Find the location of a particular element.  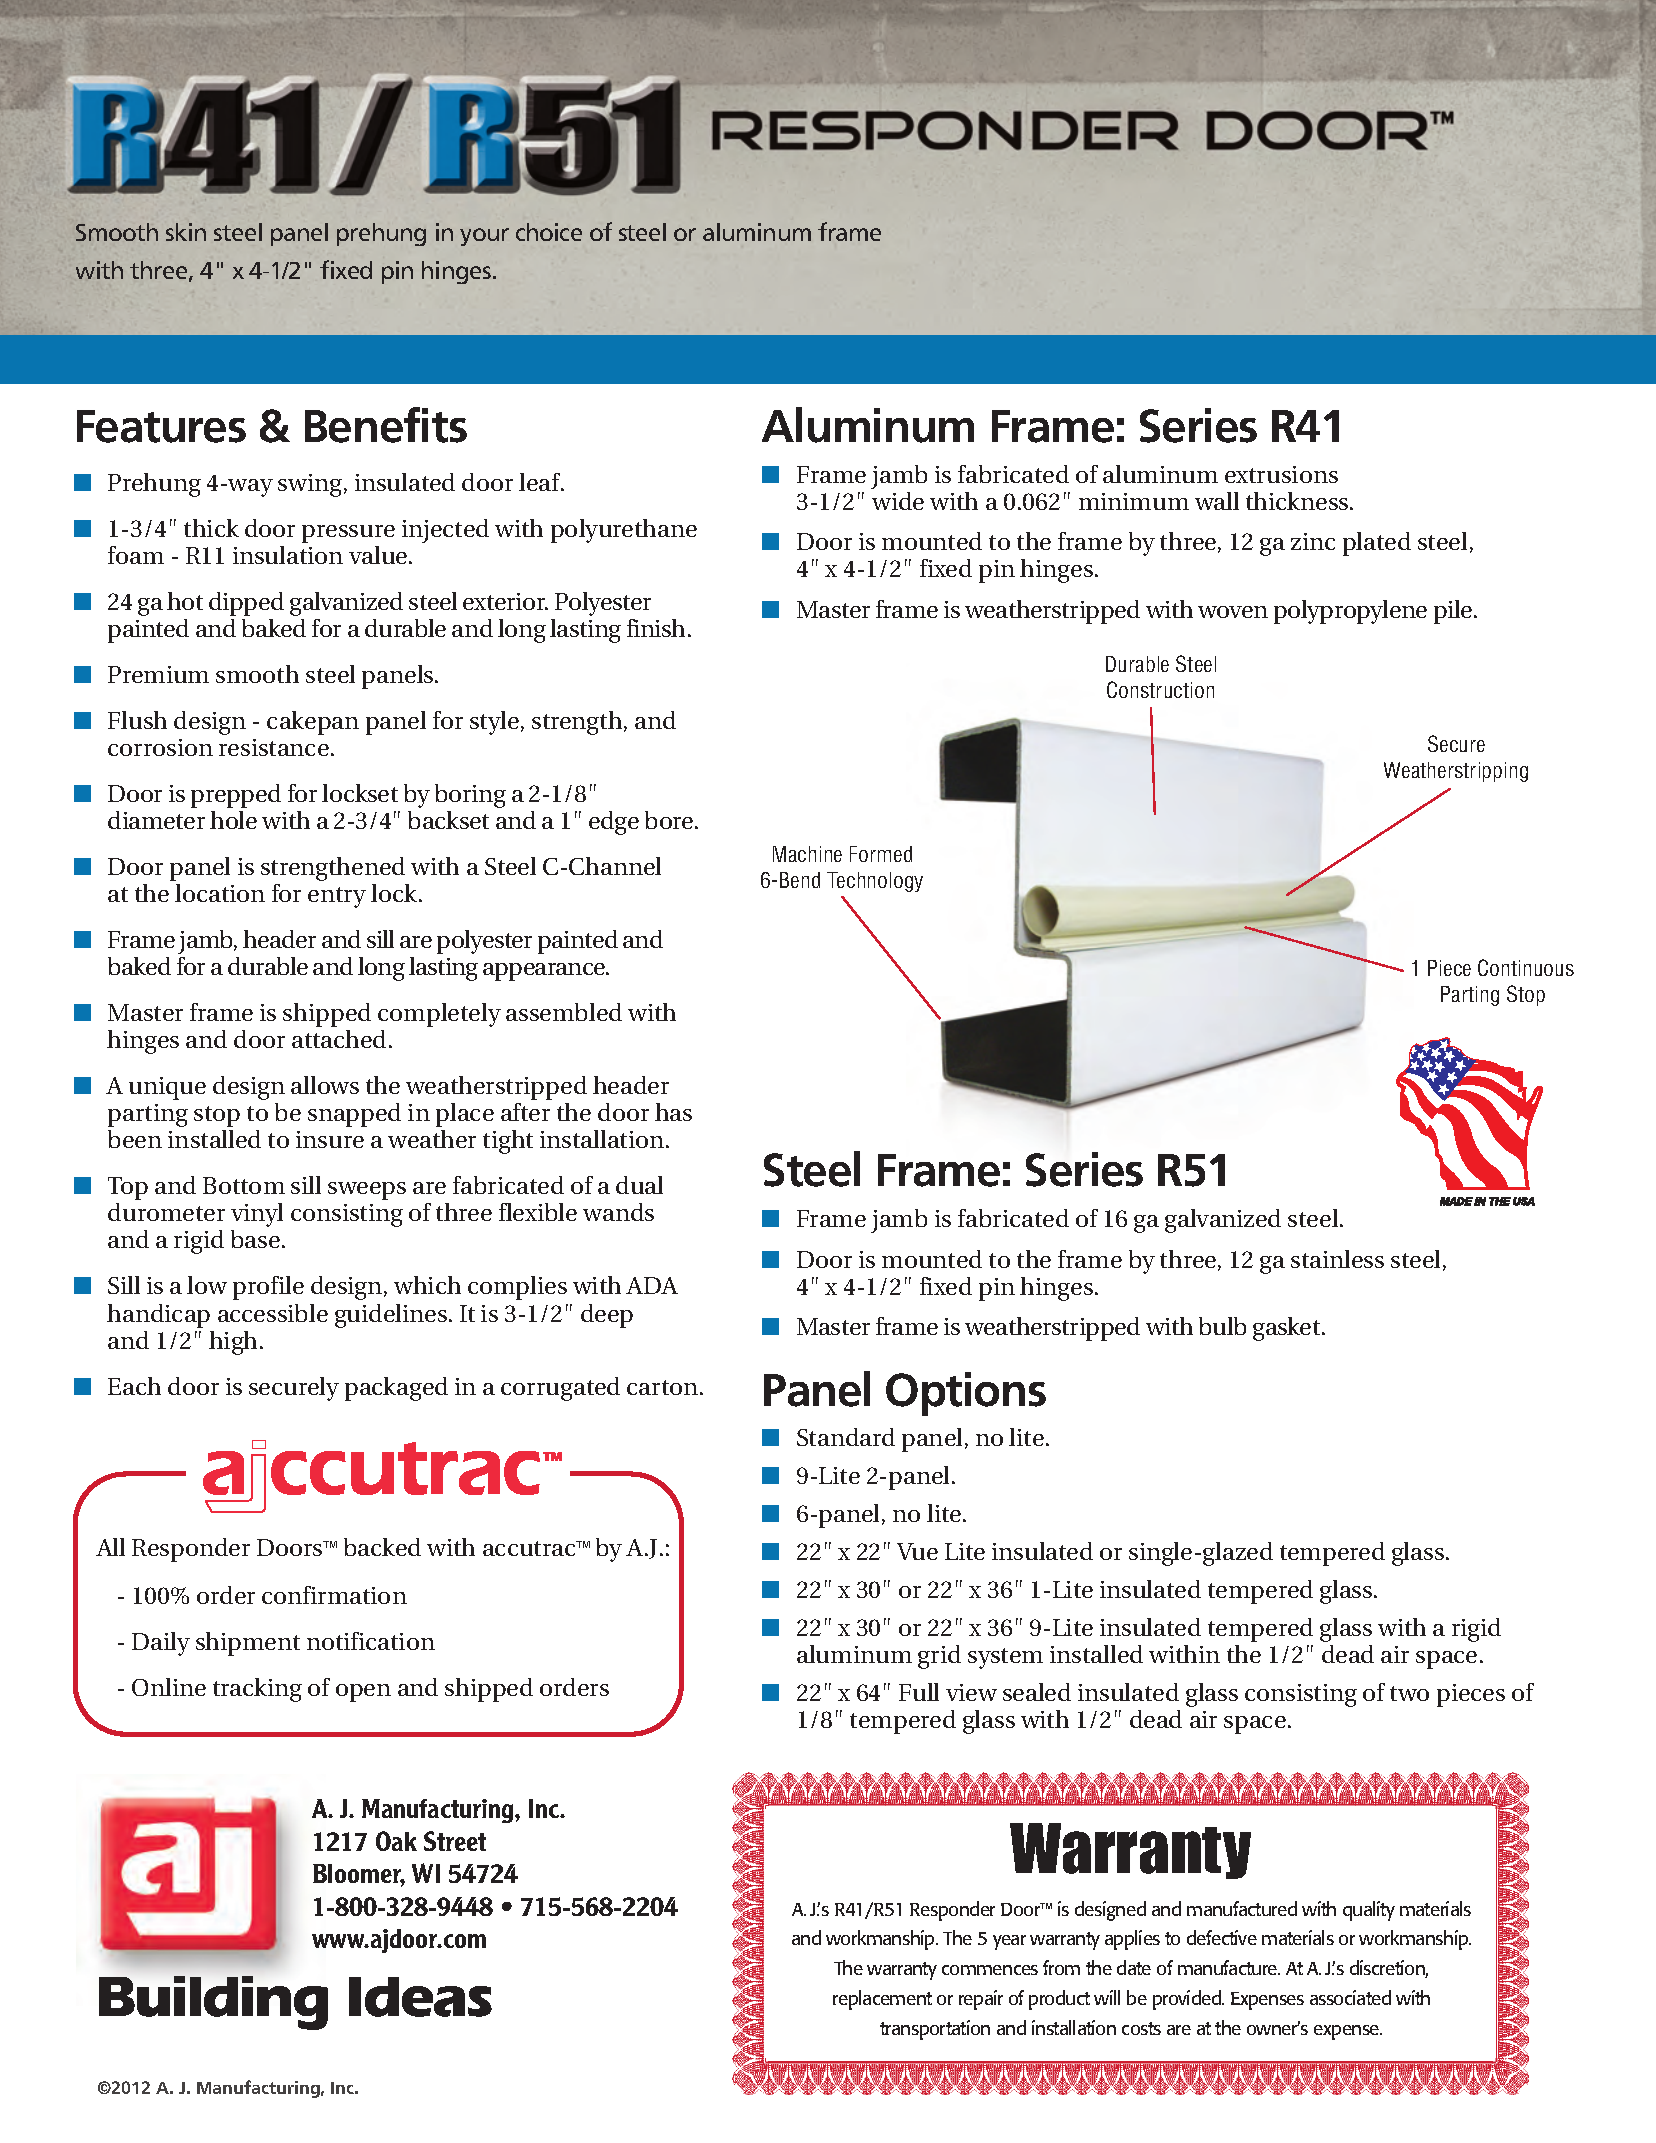

choice is located at coordinates (549, 232).
